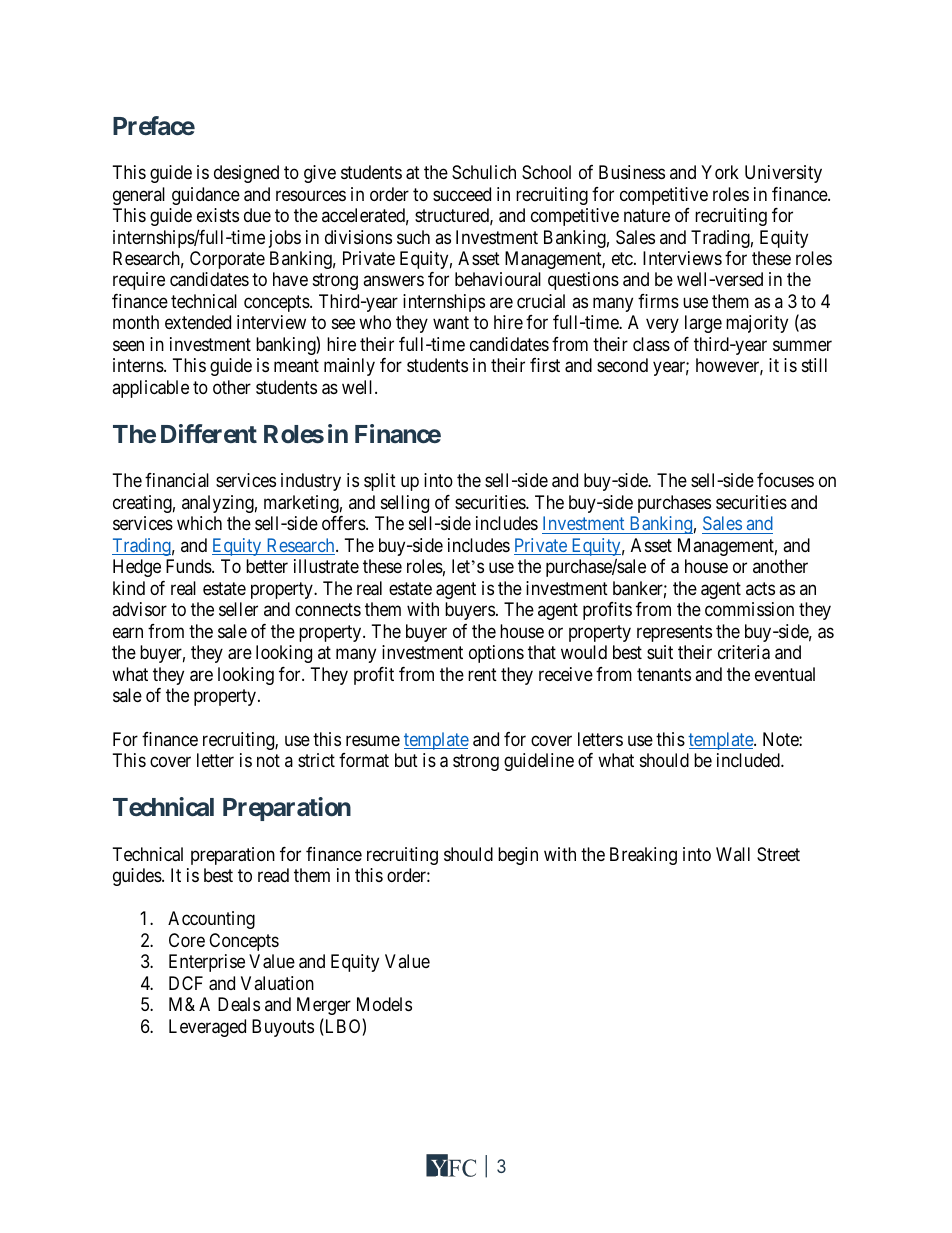 This screenshot has width=952, height=1233. Describe the element at coordinates (384, 1004) in the screenshot. I see `Models` at that location.
